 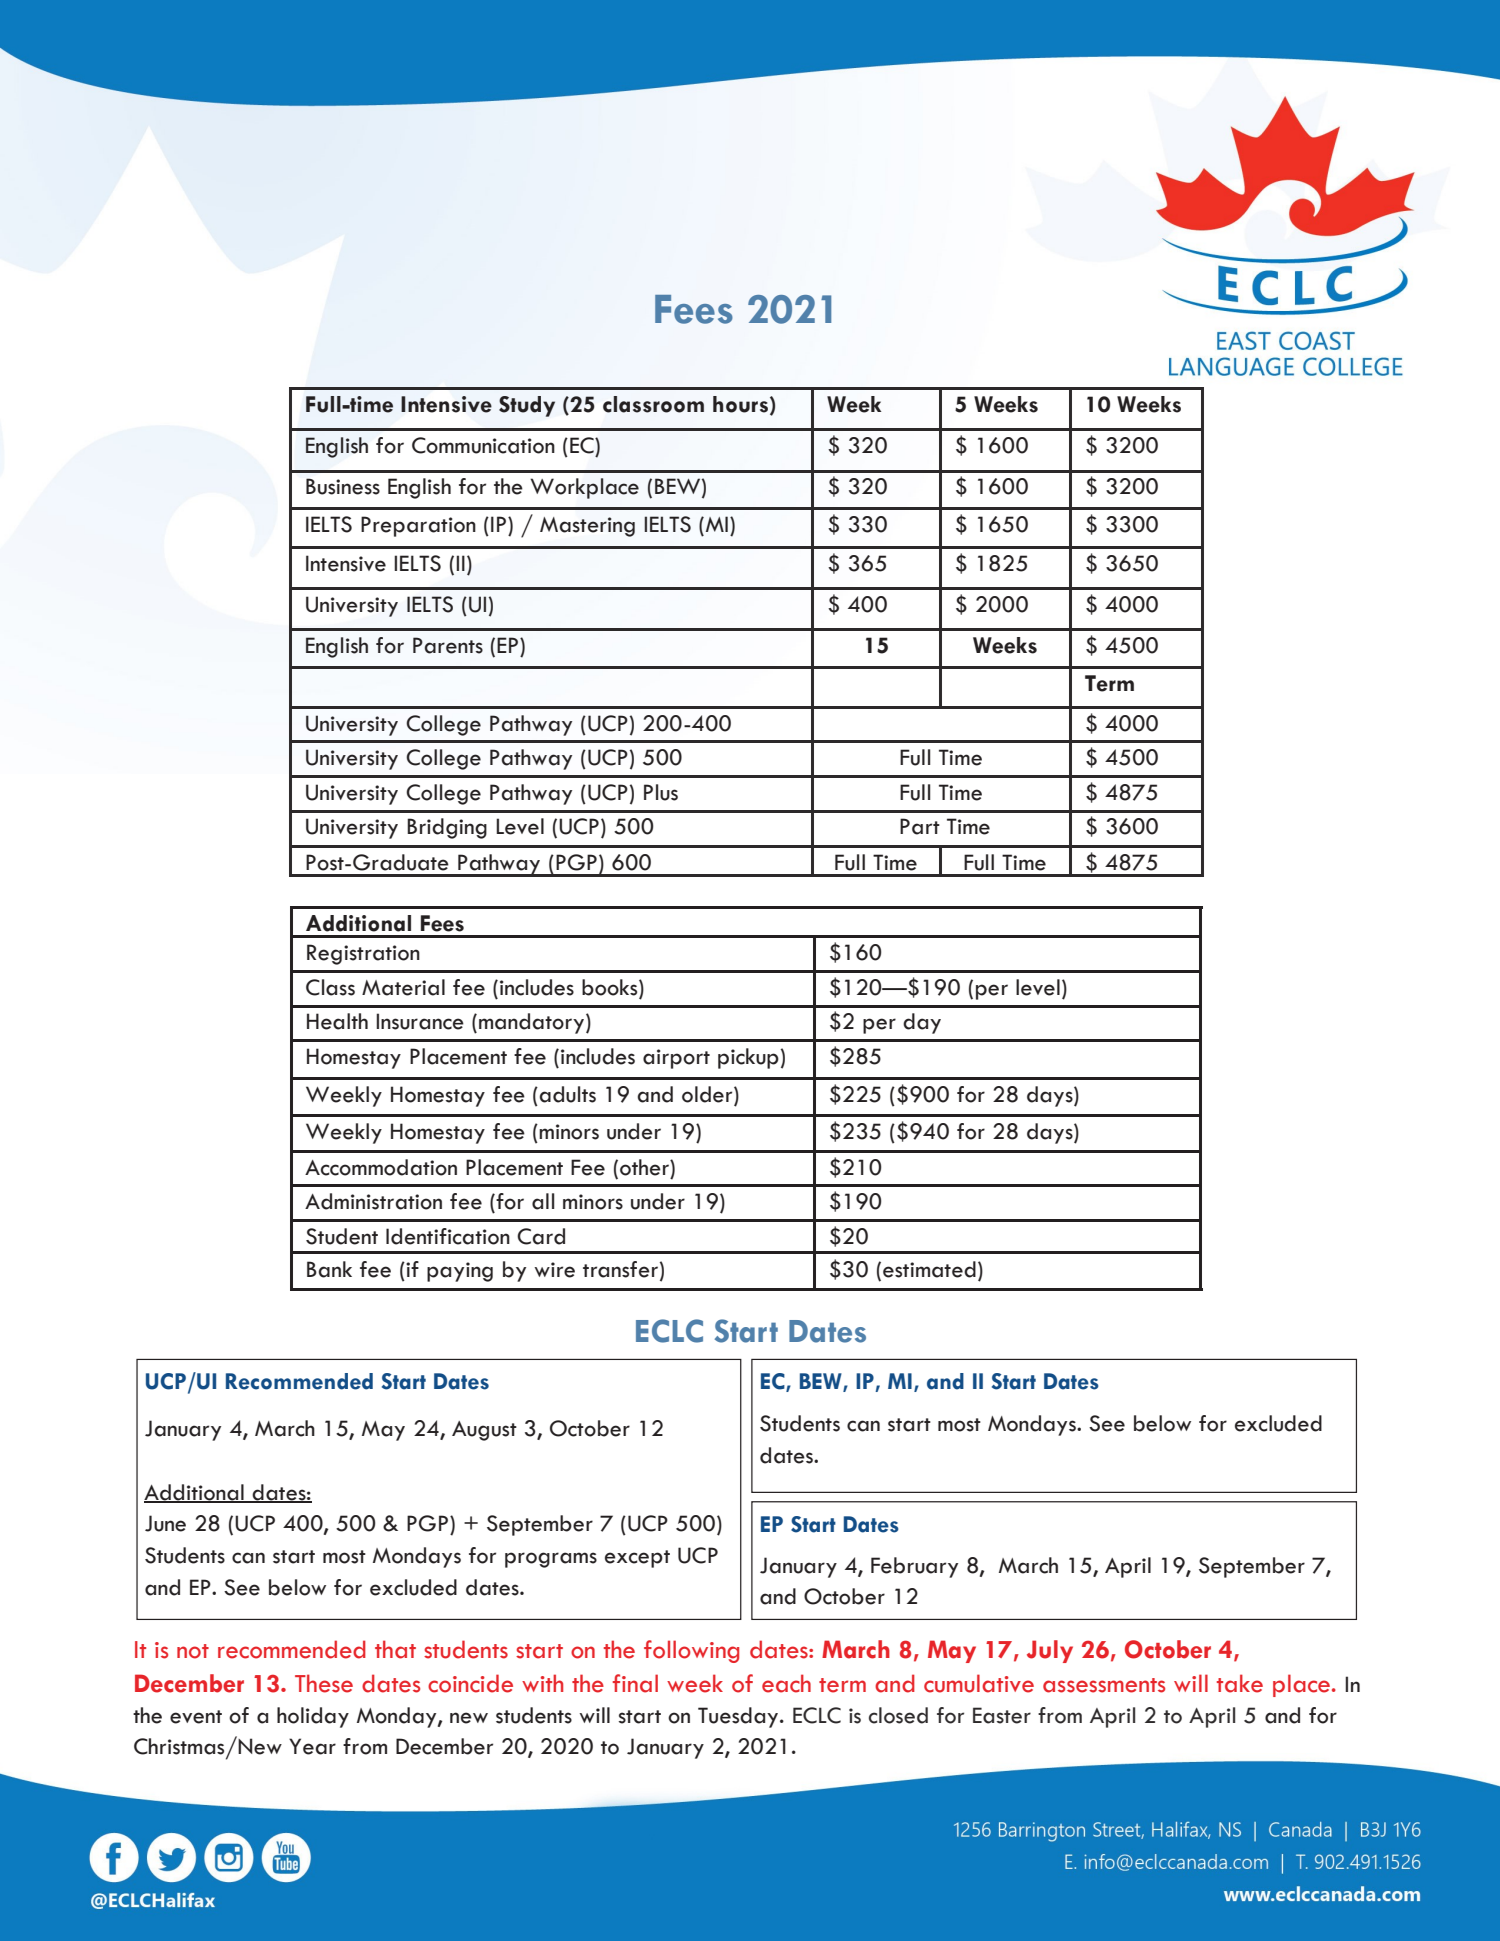 I want to click on wire, so click(x=554, y=1270).
